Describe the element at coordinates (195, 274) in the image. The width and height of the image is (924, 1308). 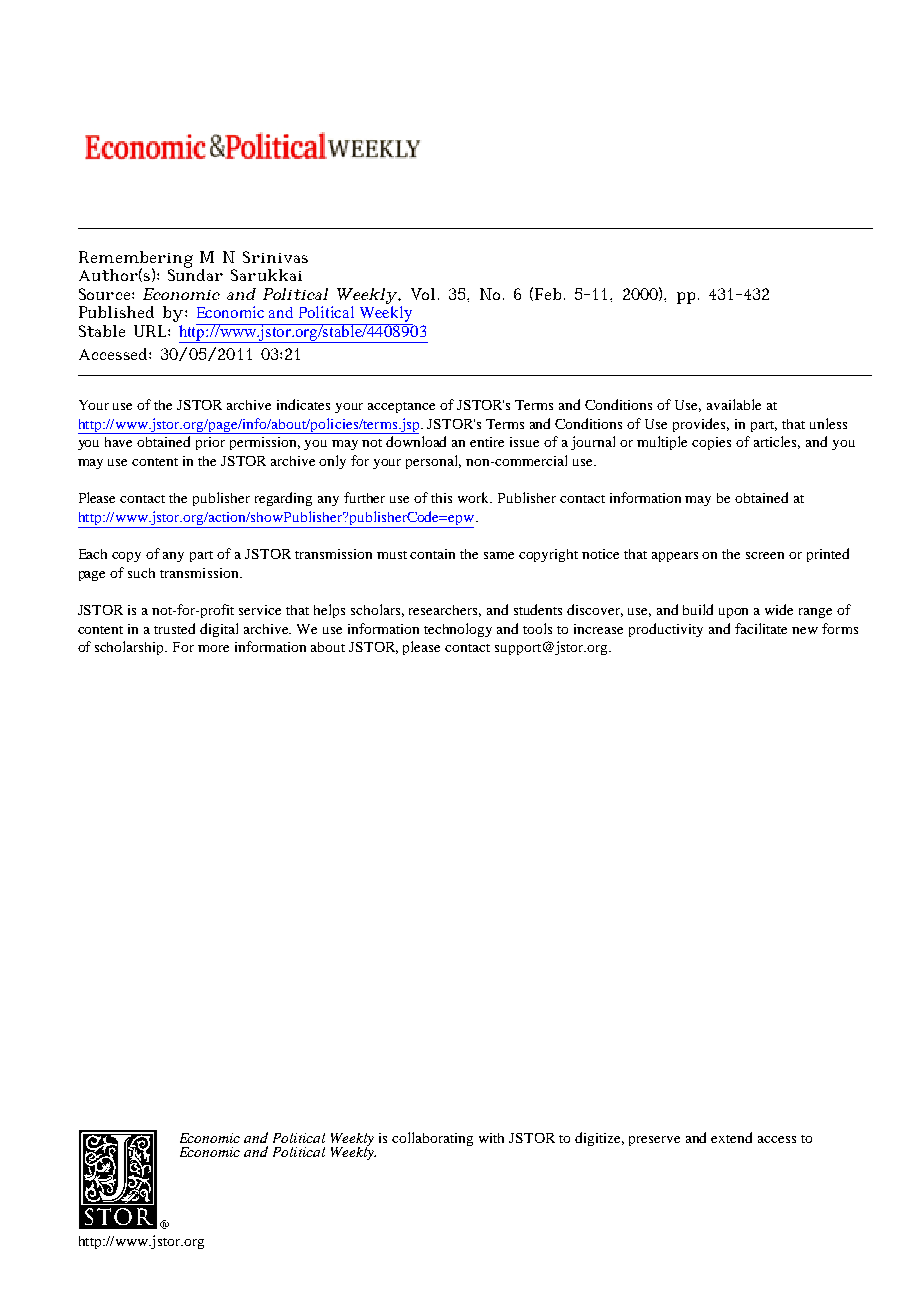
I see `Sundar` at that location.
